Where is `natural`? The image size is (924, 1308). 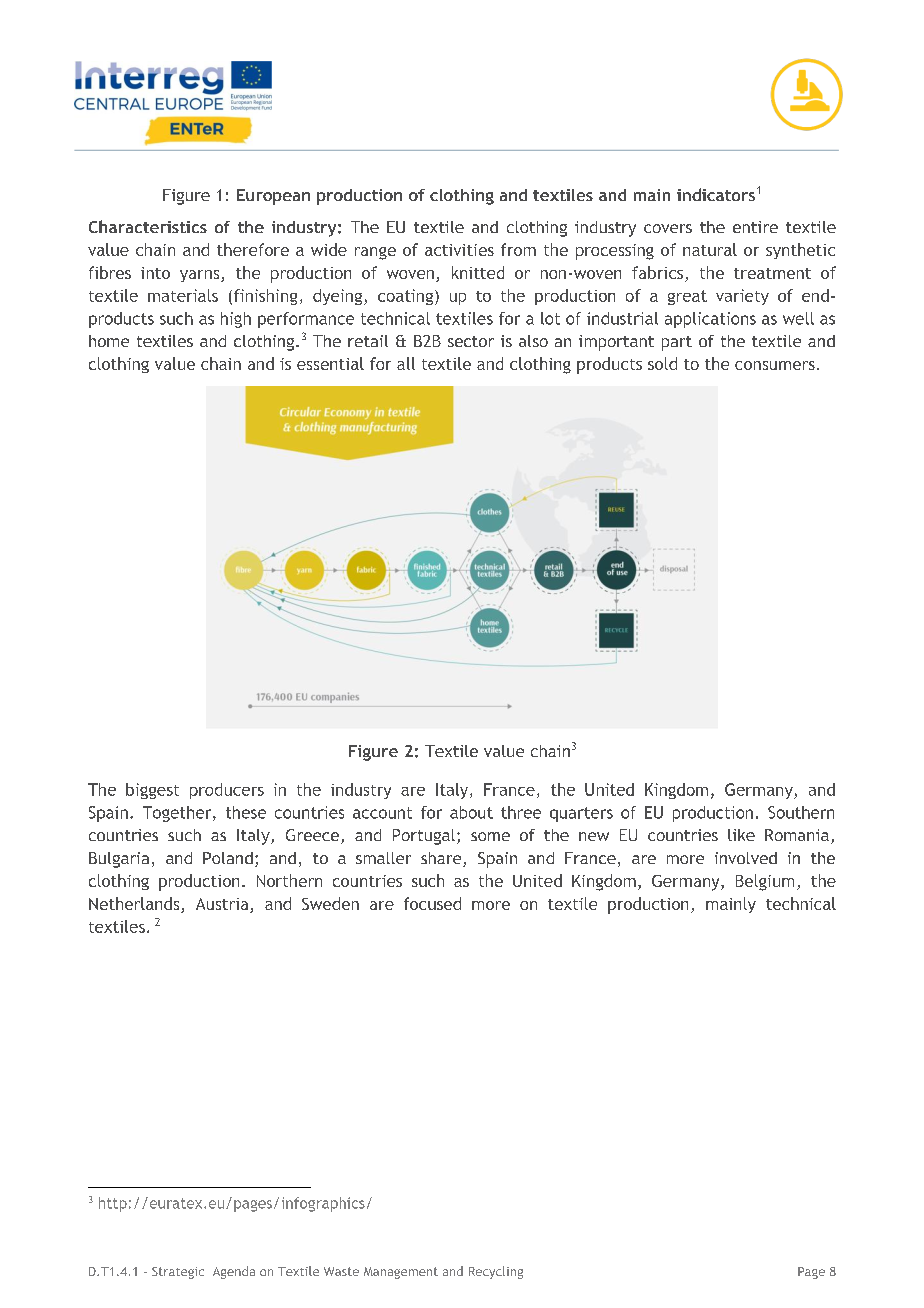 natural is located at coordinates (710, 249).
